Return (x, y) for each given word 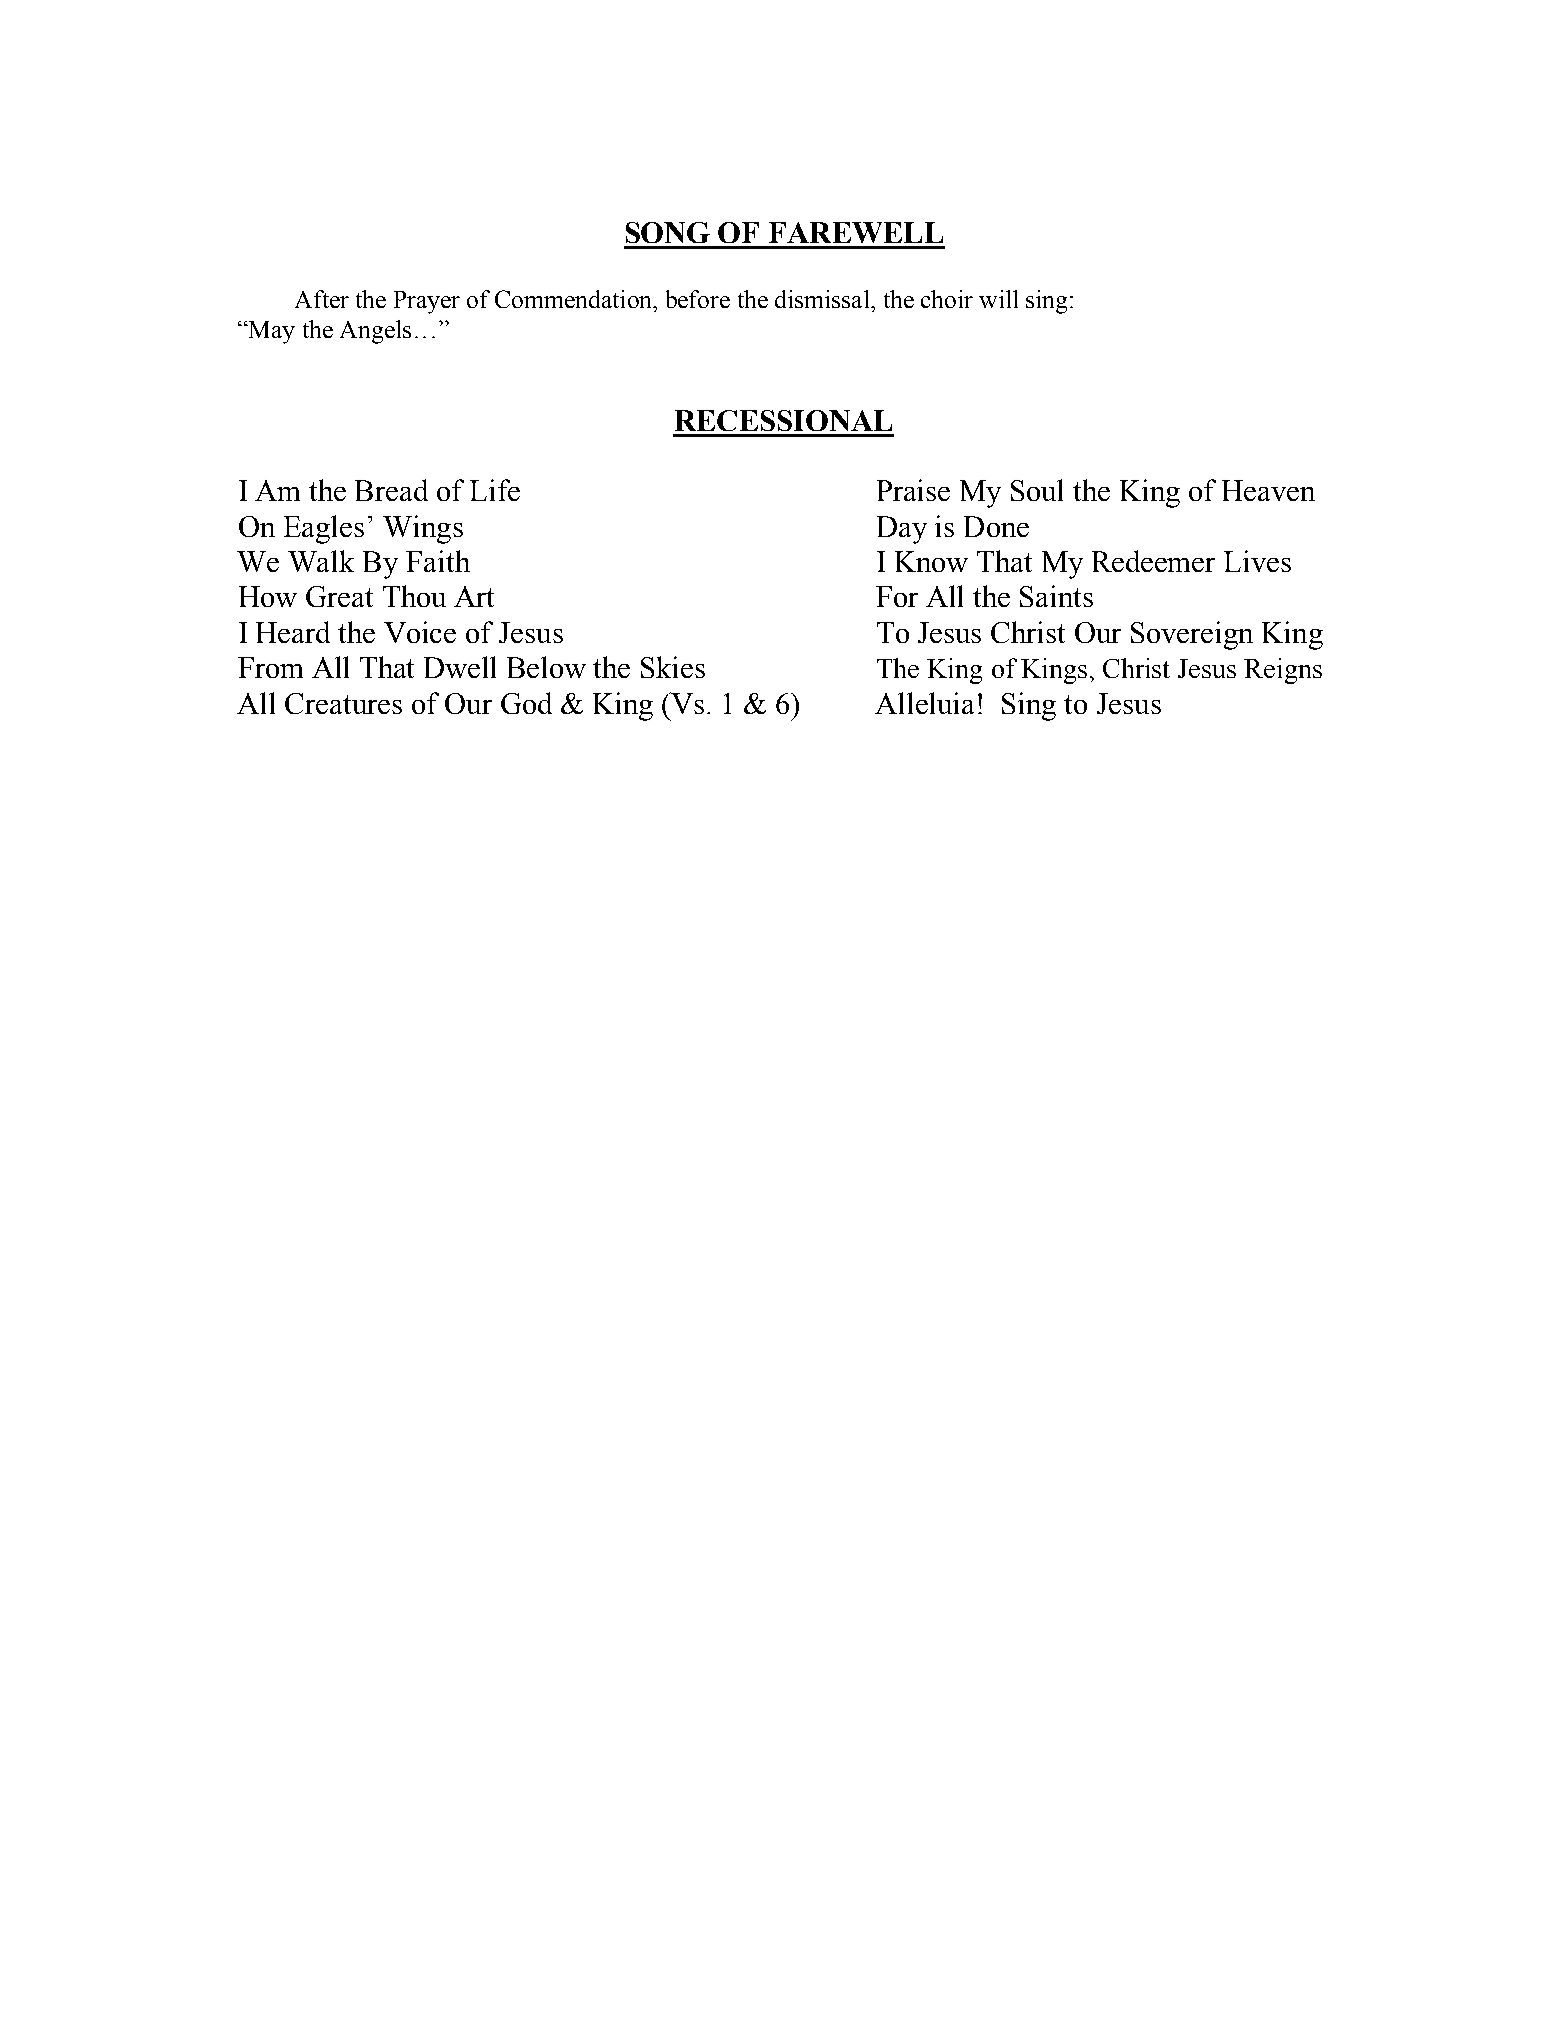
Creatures (343, 703)
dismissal (823, 299)
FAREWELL (856, 232)
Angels (375, 332)
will (998, 299)
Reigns (1283, 671)
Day (902, 530)
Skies (673, 667)
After (322, 299)
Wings (423, 529)
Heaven (1268, 490)
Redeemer (1153, 561)
